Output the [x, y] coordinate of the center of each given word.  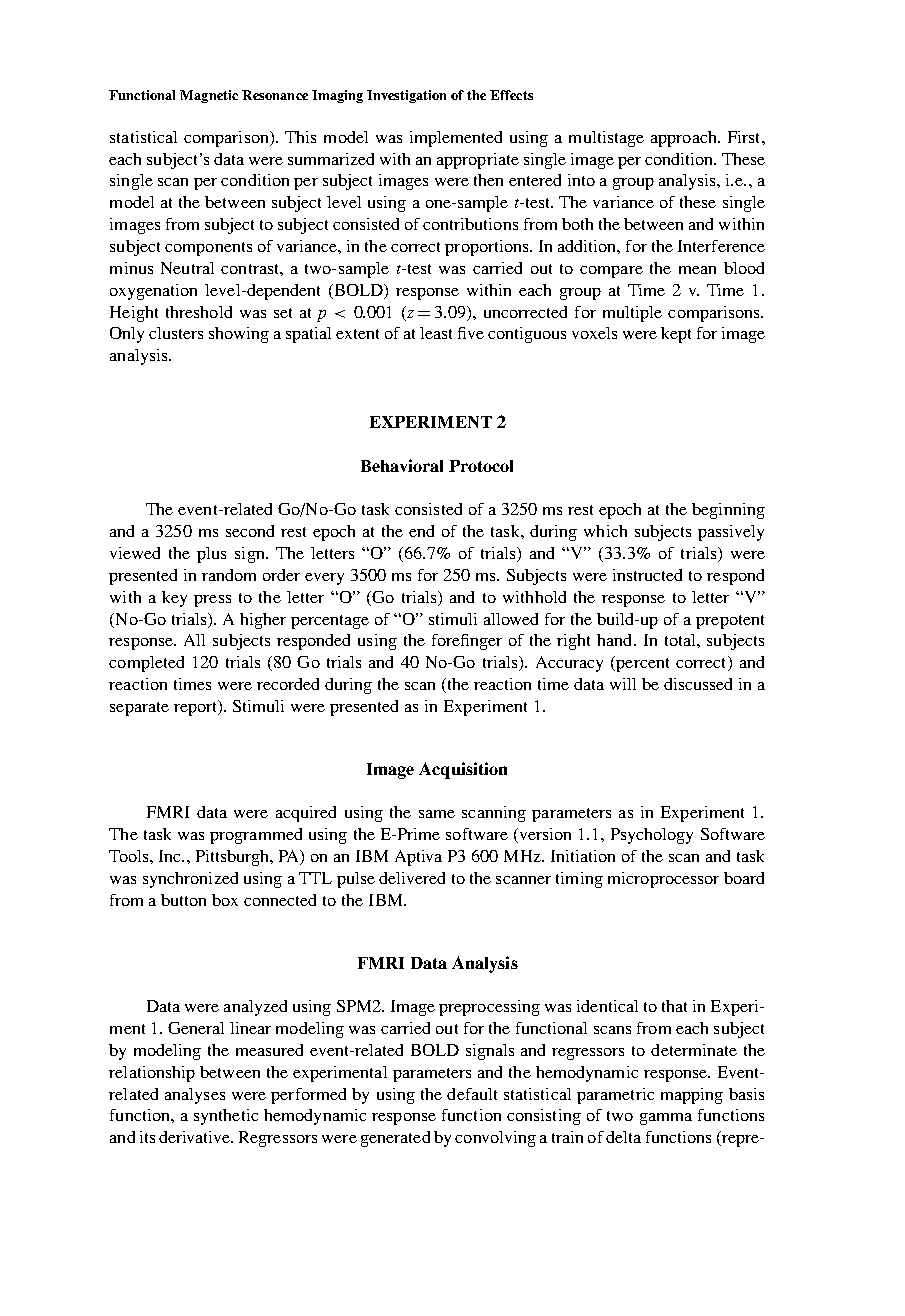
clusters [176, 333]
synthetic [226, 1117]
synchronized [190, 880]
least [436, 333]
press [212, 601]
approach [685, 139]
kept [676, 335]
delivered [412, 878]
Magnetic [209, 96]
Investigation [406, 96]
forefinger [467, 642]
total [681, 640]
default [472, 1094]
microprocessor [663, 880]
